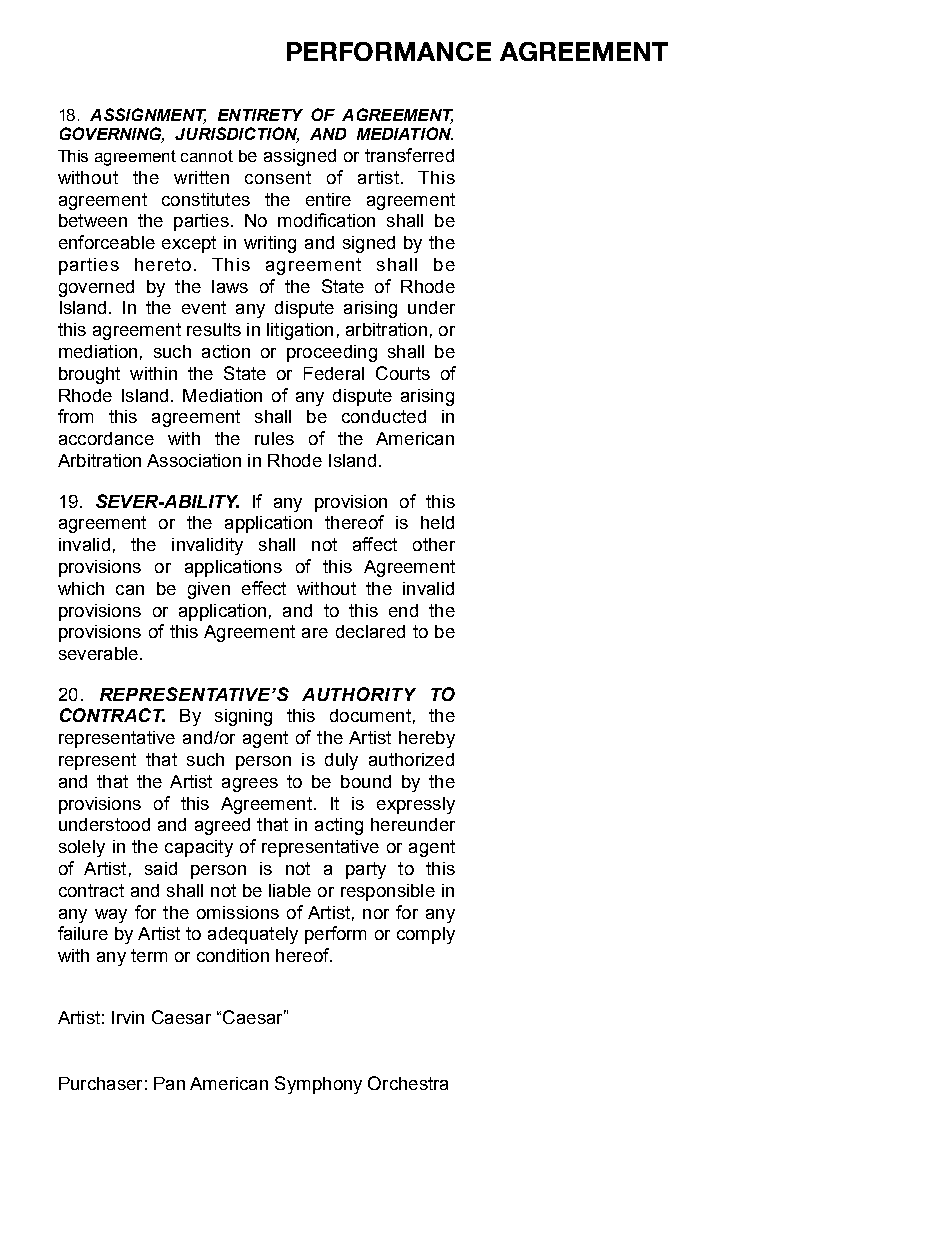 The image size is (952, 1233). What do you see at coordinates (264, 588) in the screenshot?
I see `effect` at bounding box center [264, 588].
